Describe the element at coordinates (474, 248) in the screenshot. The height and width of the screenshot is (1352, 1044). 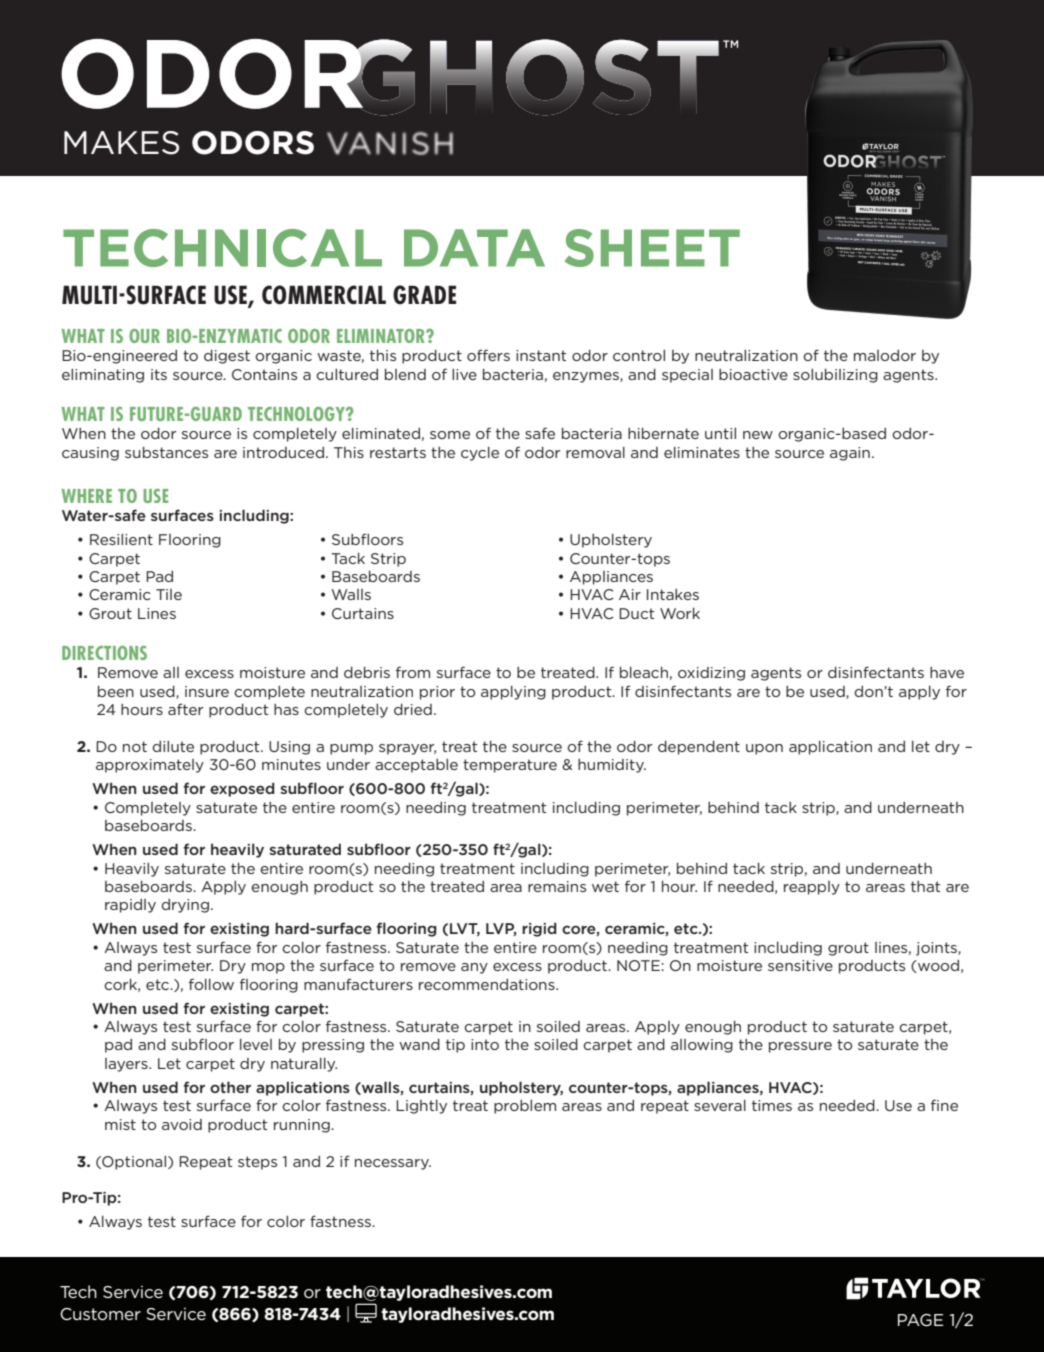
I see `DATA` at that location.
